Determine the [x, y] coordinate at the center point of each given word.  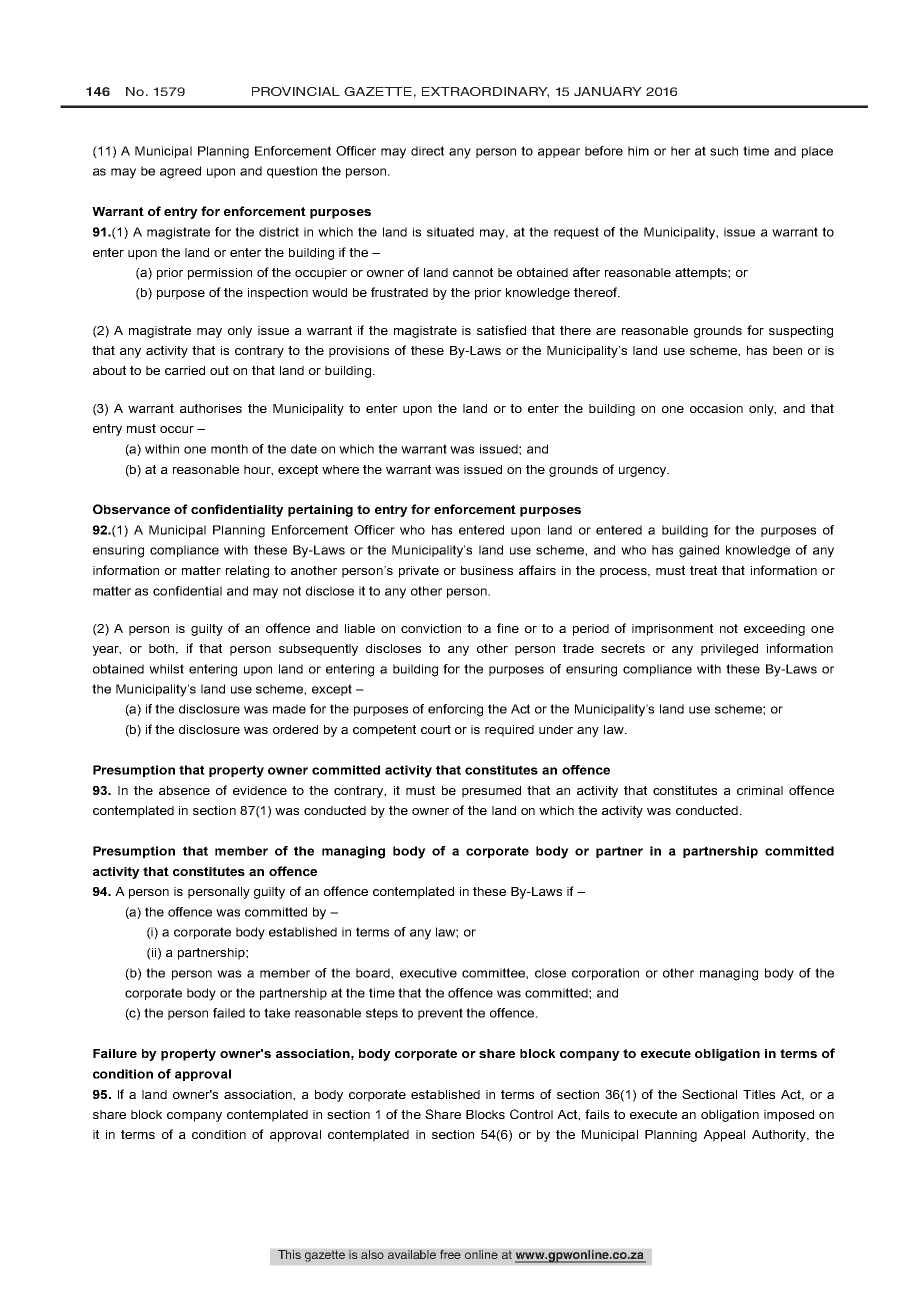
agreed [180, 172]
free [450, 1254]
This [289, 1254]
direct [427, 151]
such [724, 151]
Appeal [724, 1136]
